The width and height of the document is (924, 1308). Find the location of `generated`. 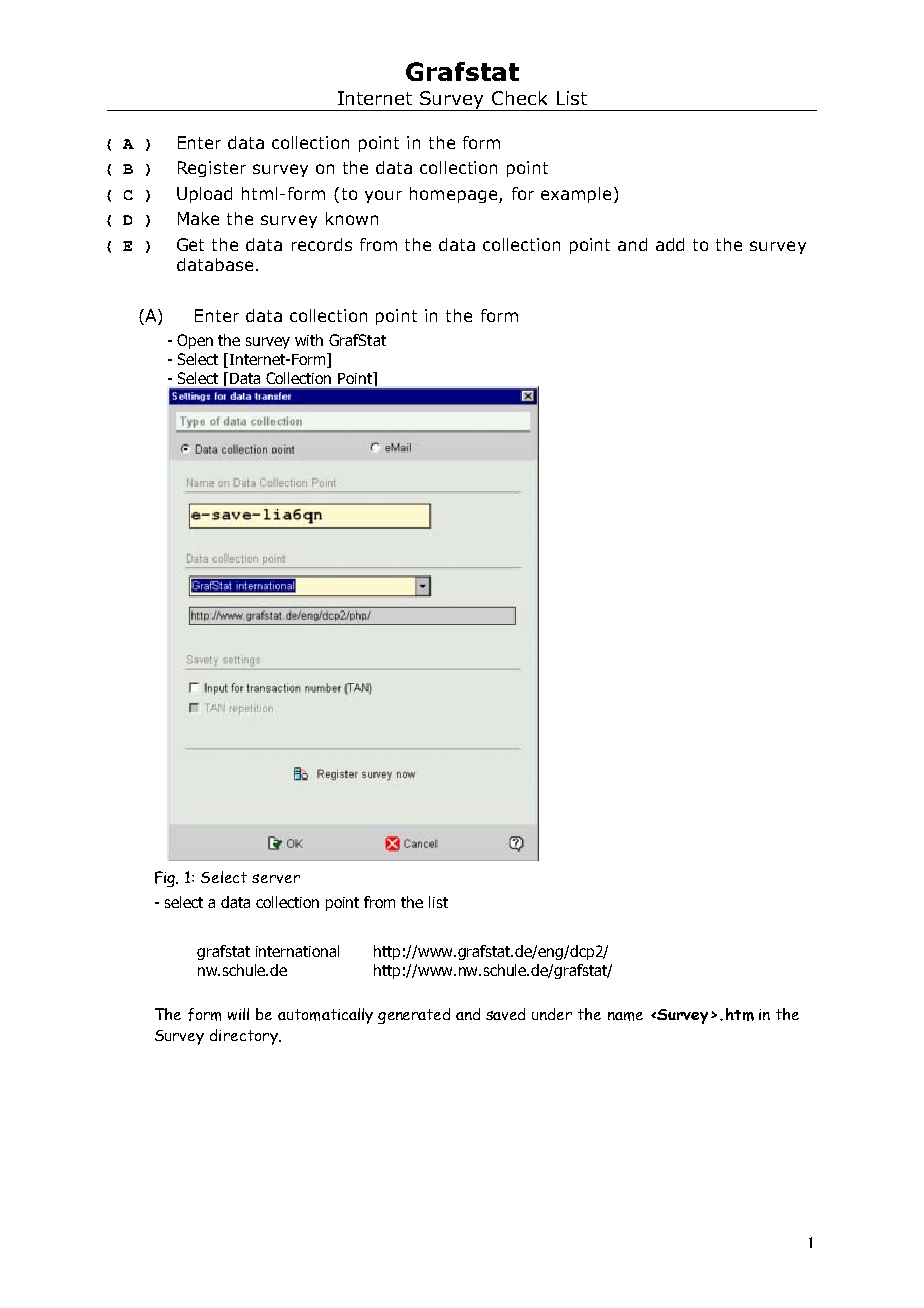

generated is located at coordinates (414, 1016).
